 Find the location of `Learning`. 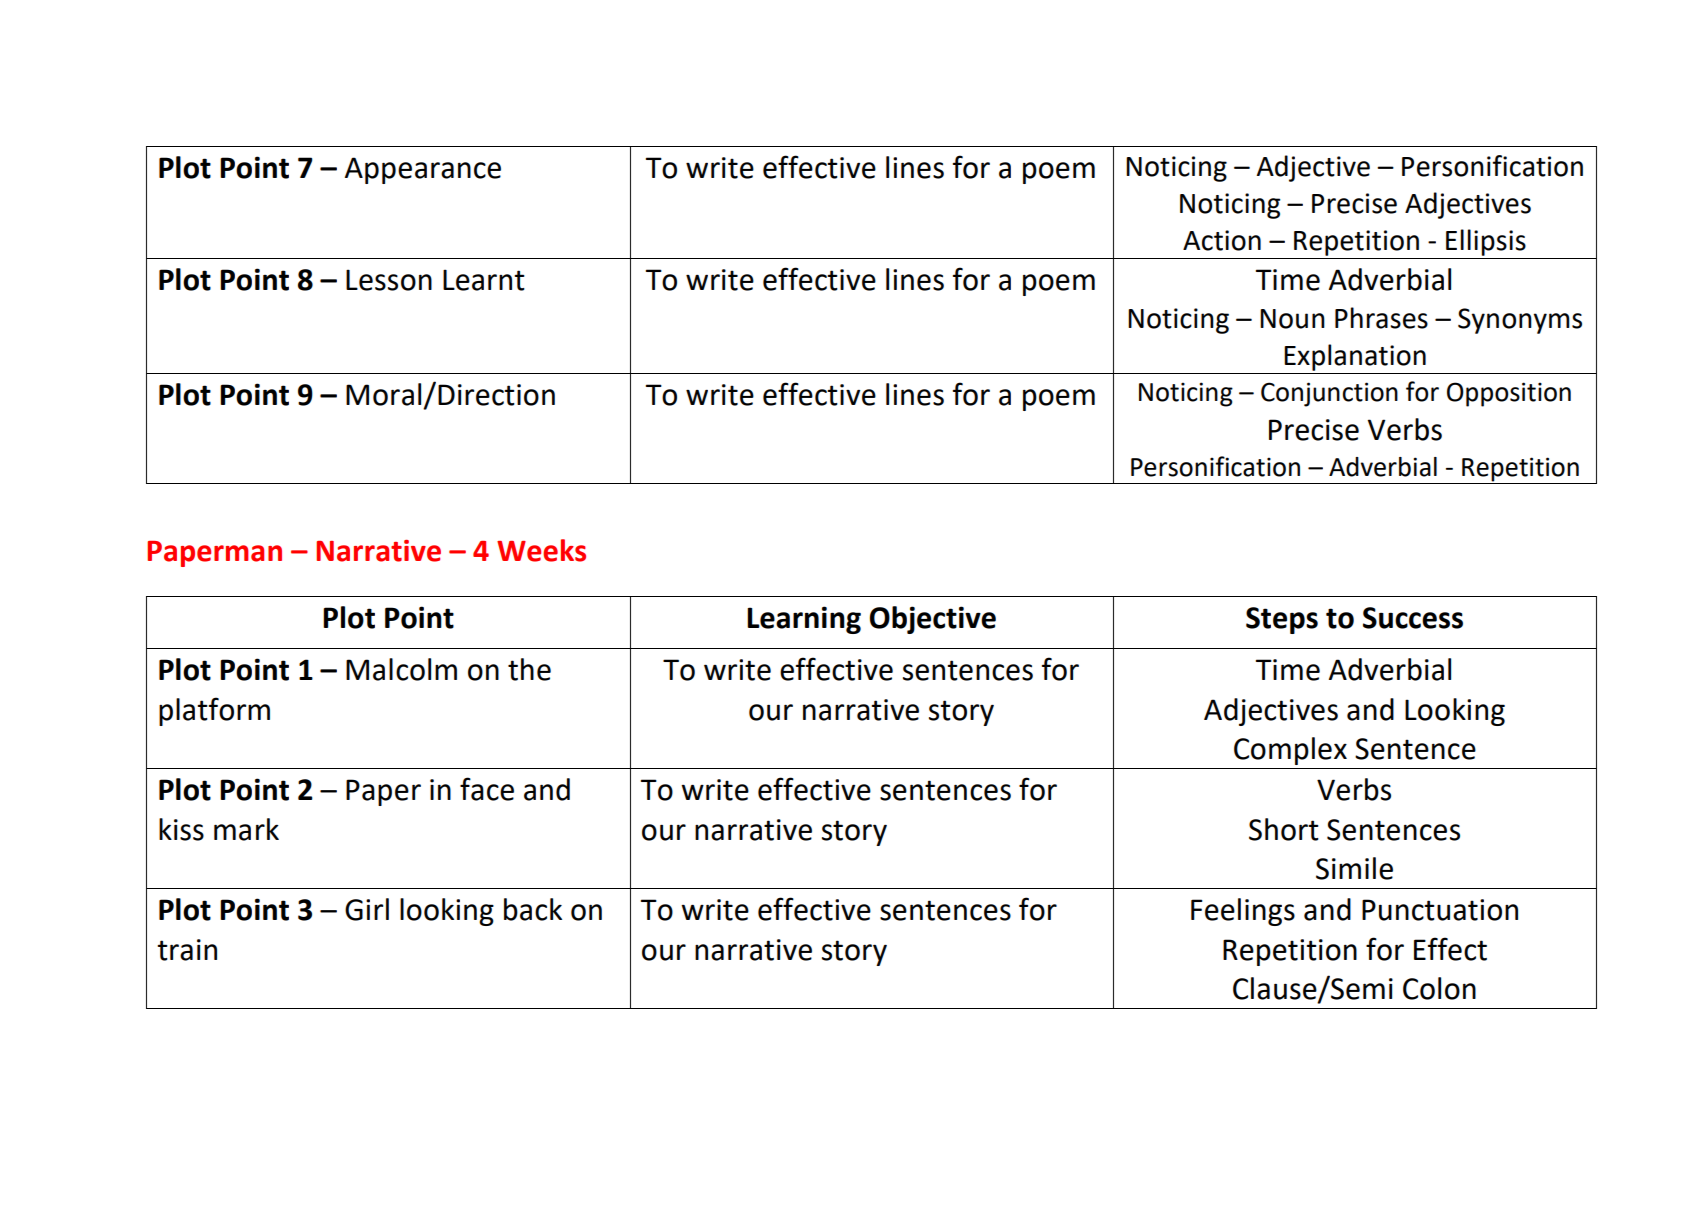

Learning is located at coordinates (804, 620).
